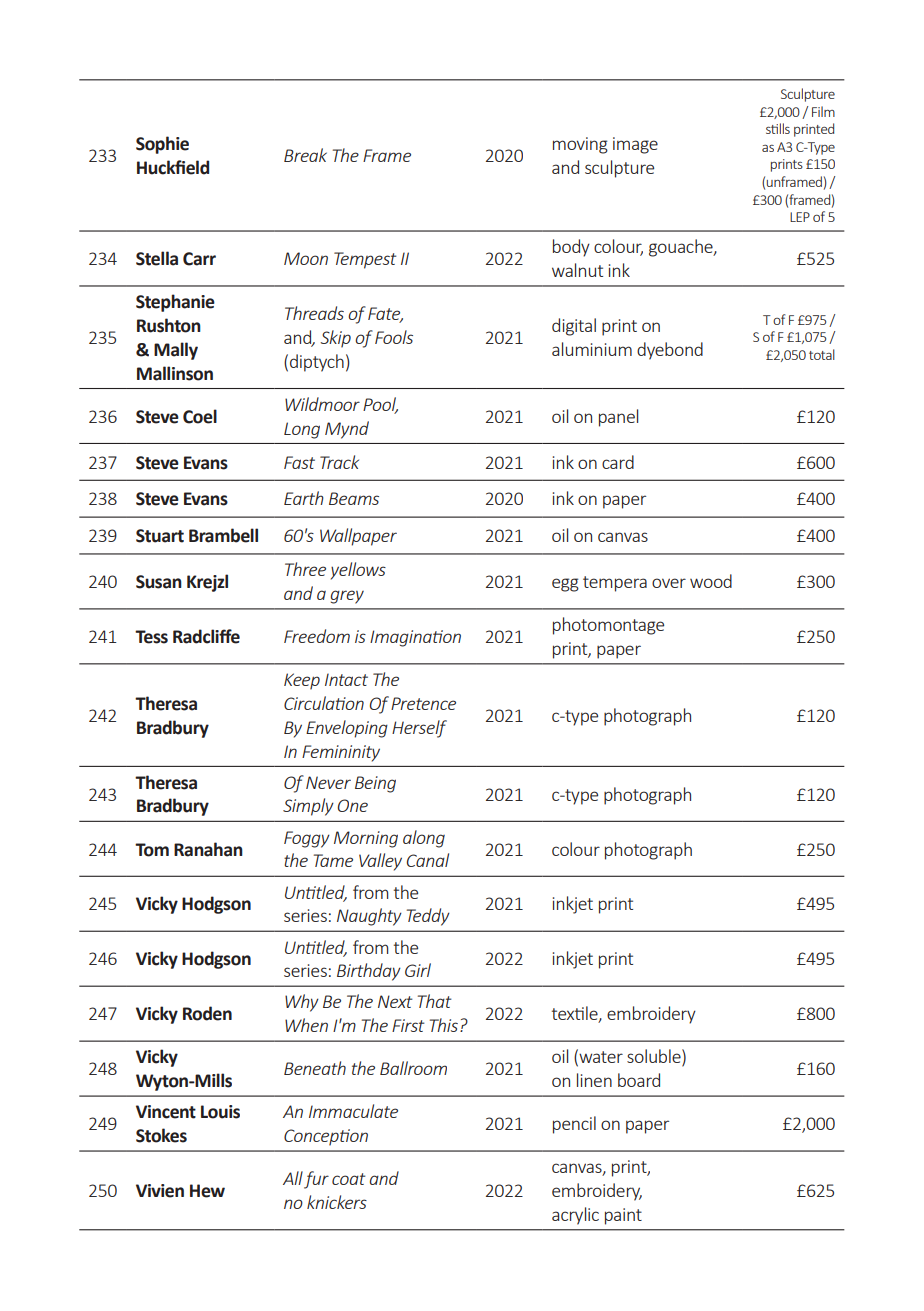 This screenshot has width=924, height=1311. I want to click on paint, so click(623, 1216).
